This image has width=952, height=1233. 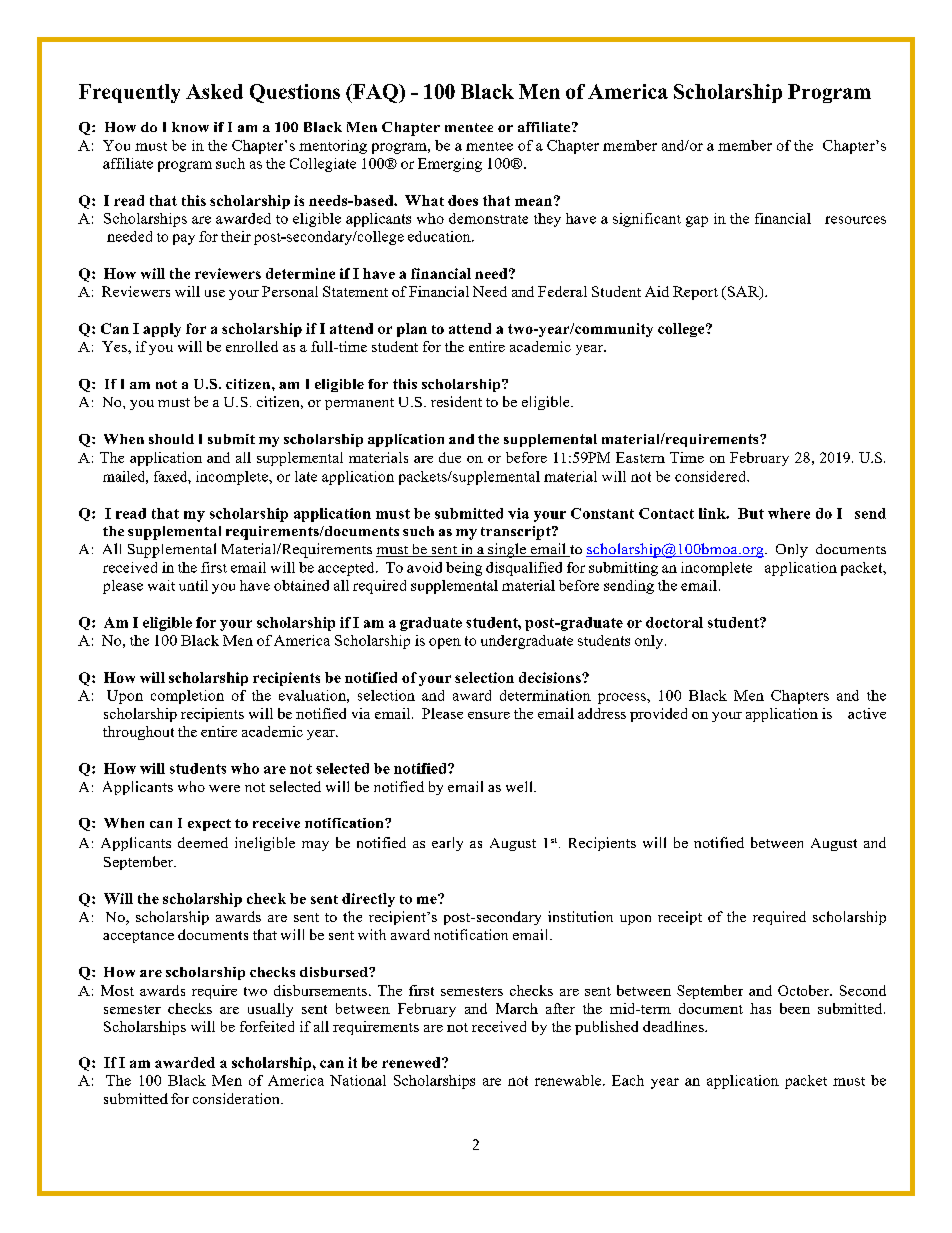 I want to click on early, so click(x=447, y=844).
